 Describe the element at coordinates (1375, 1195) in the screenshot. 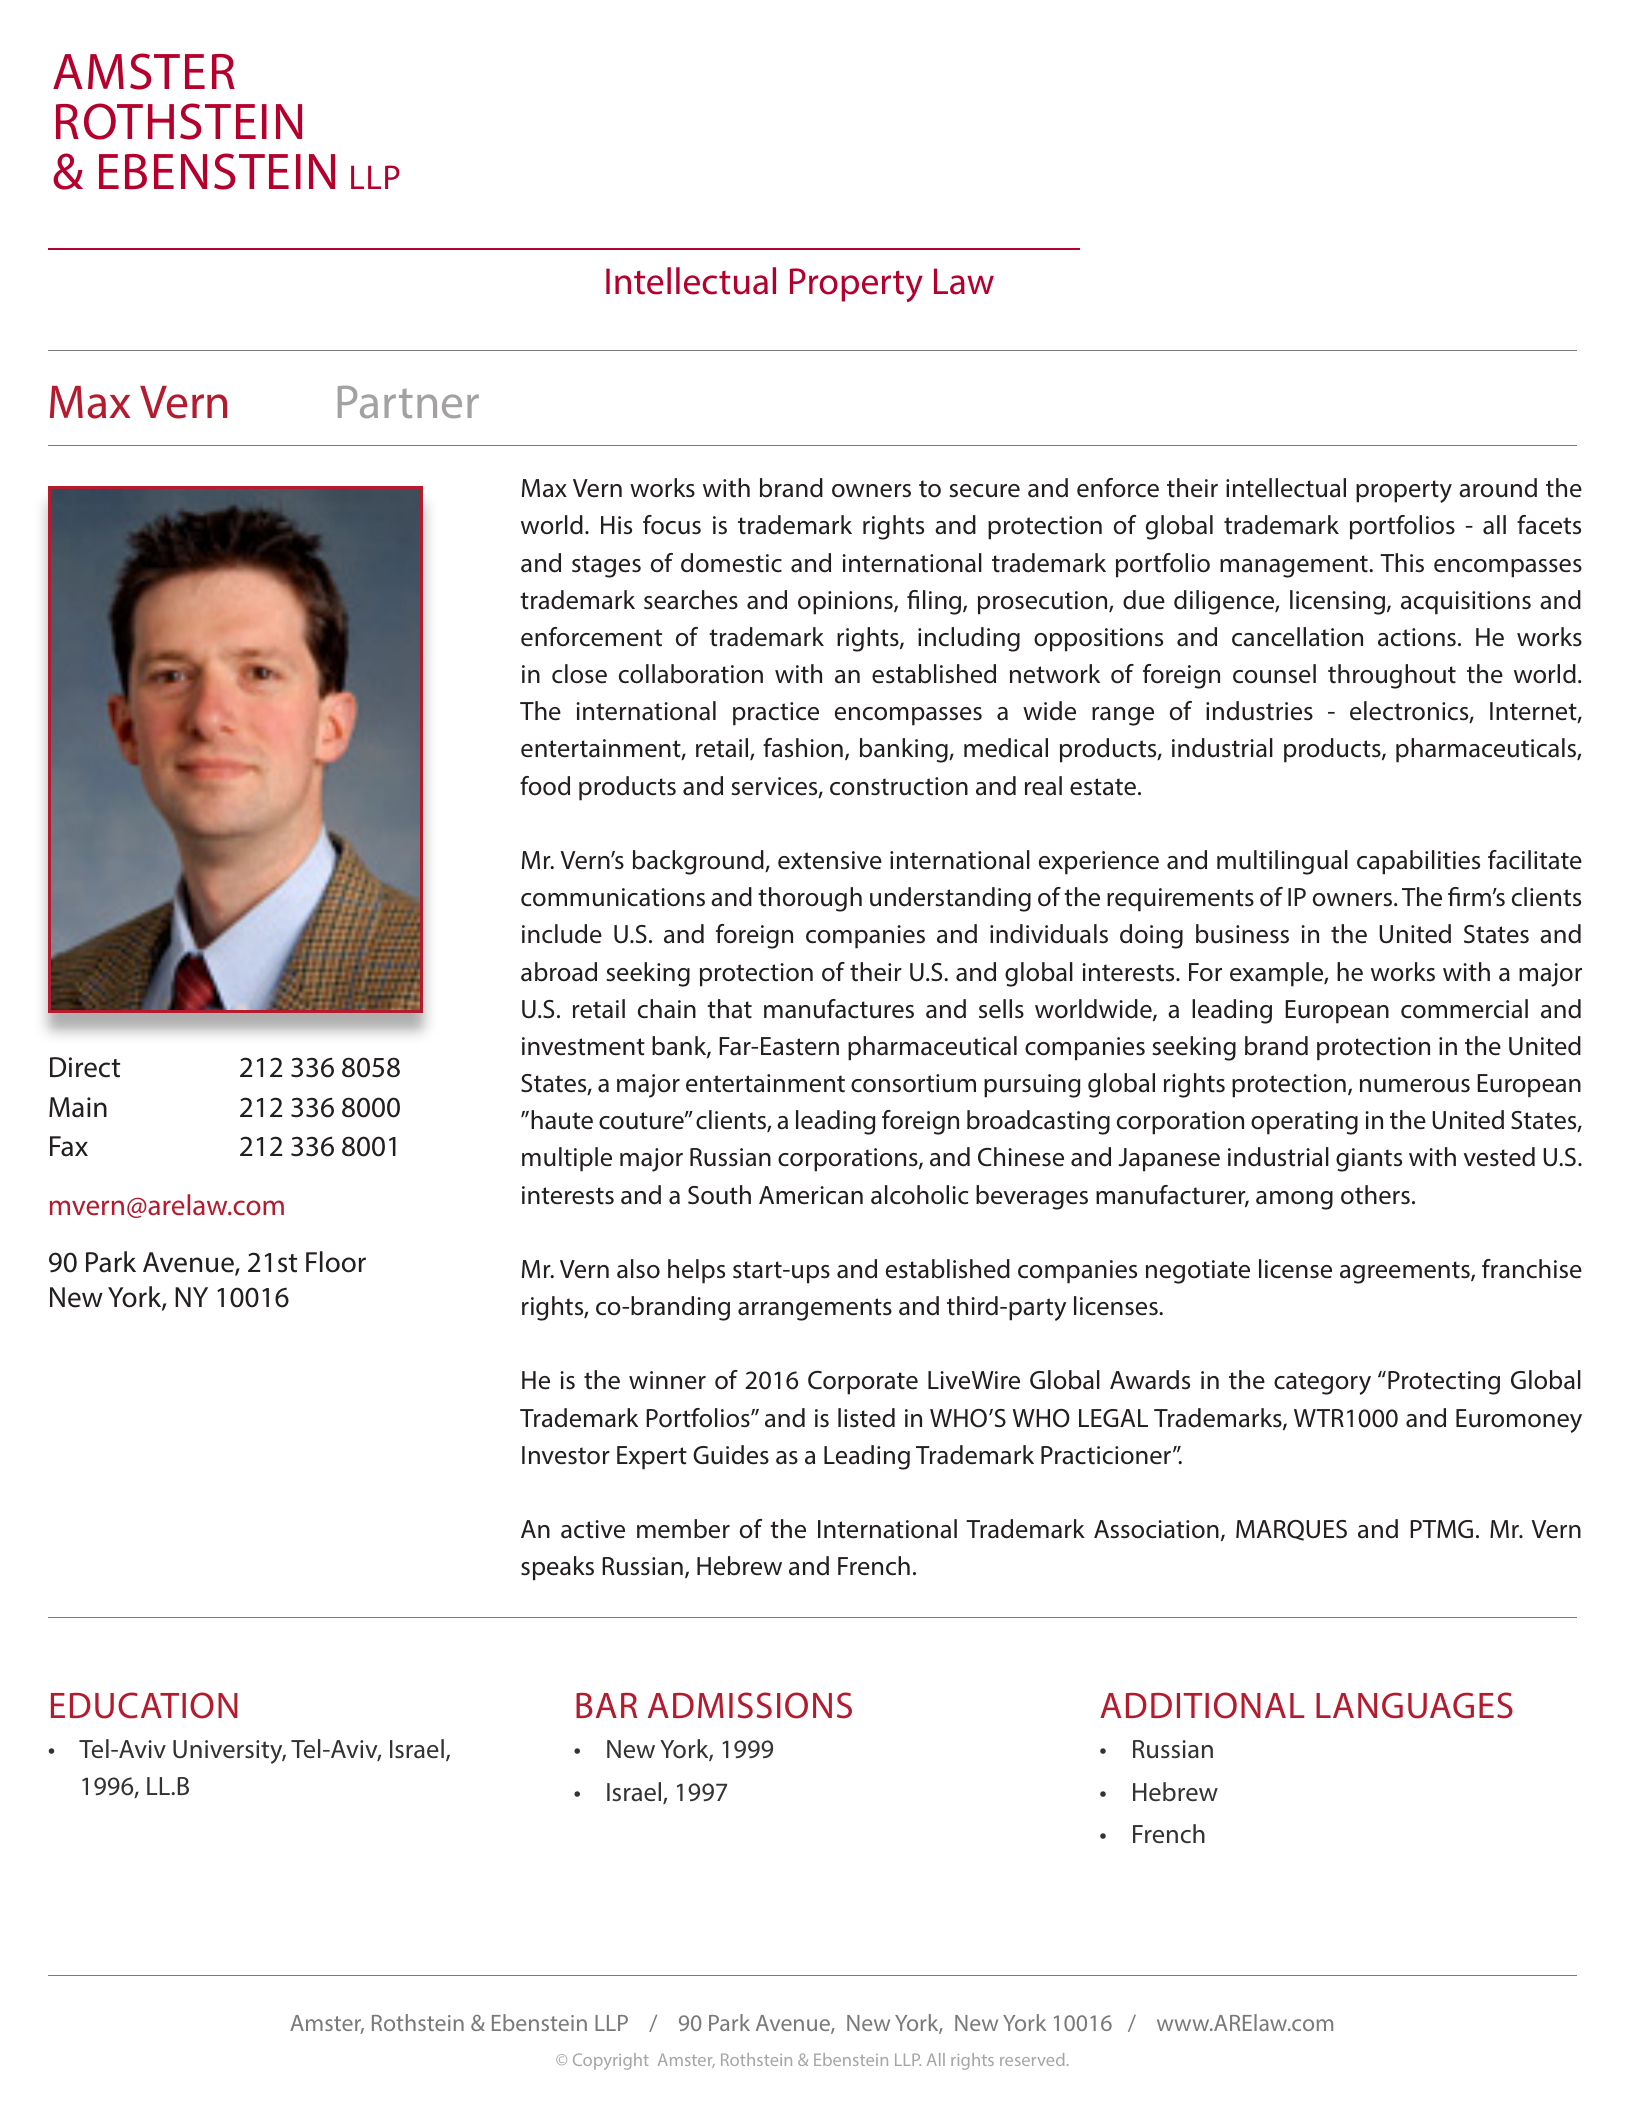

I see `others` at that location.
